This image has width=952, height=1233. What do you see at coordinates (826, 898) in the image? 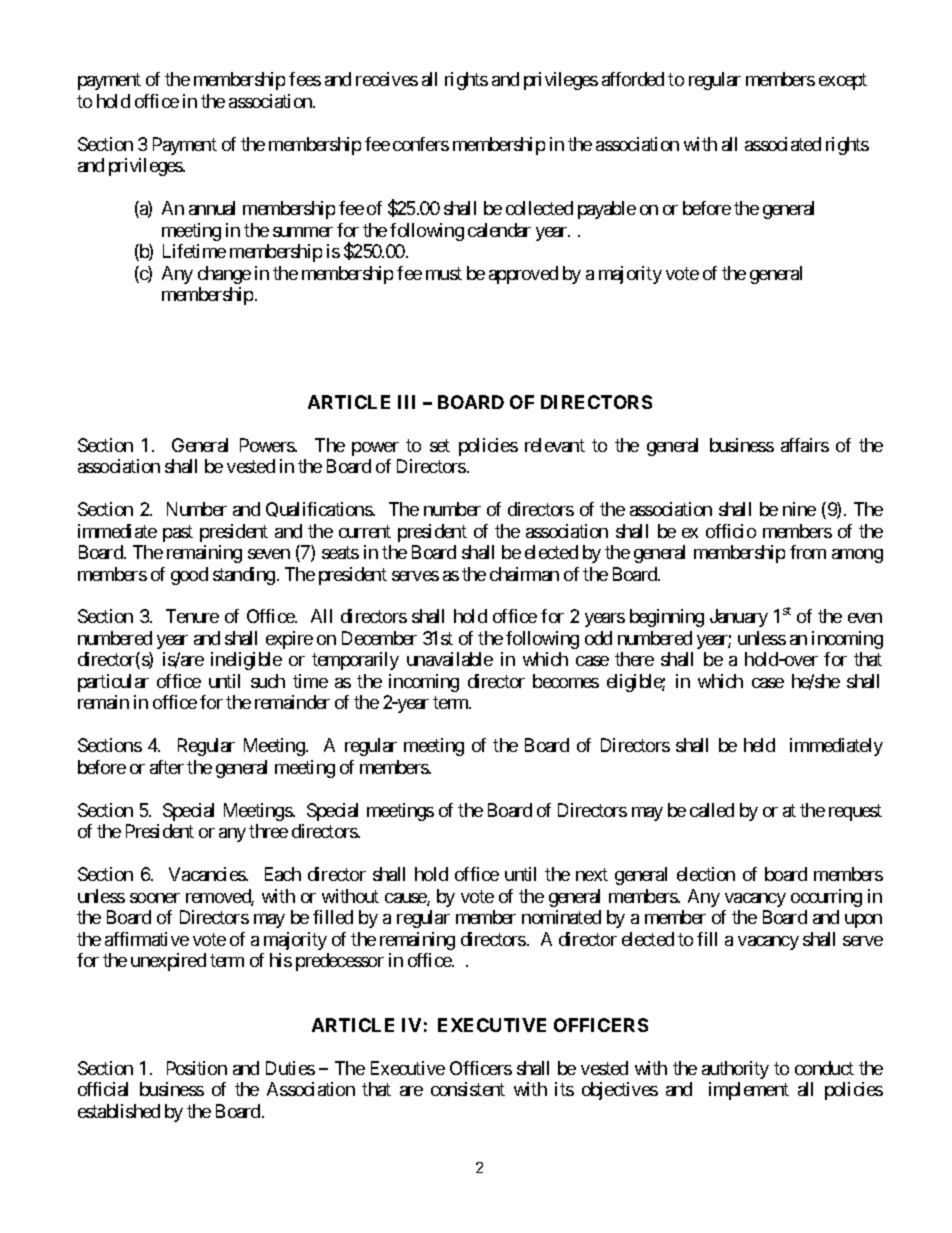
I see `occurring` at bounding box center [826, 898].
